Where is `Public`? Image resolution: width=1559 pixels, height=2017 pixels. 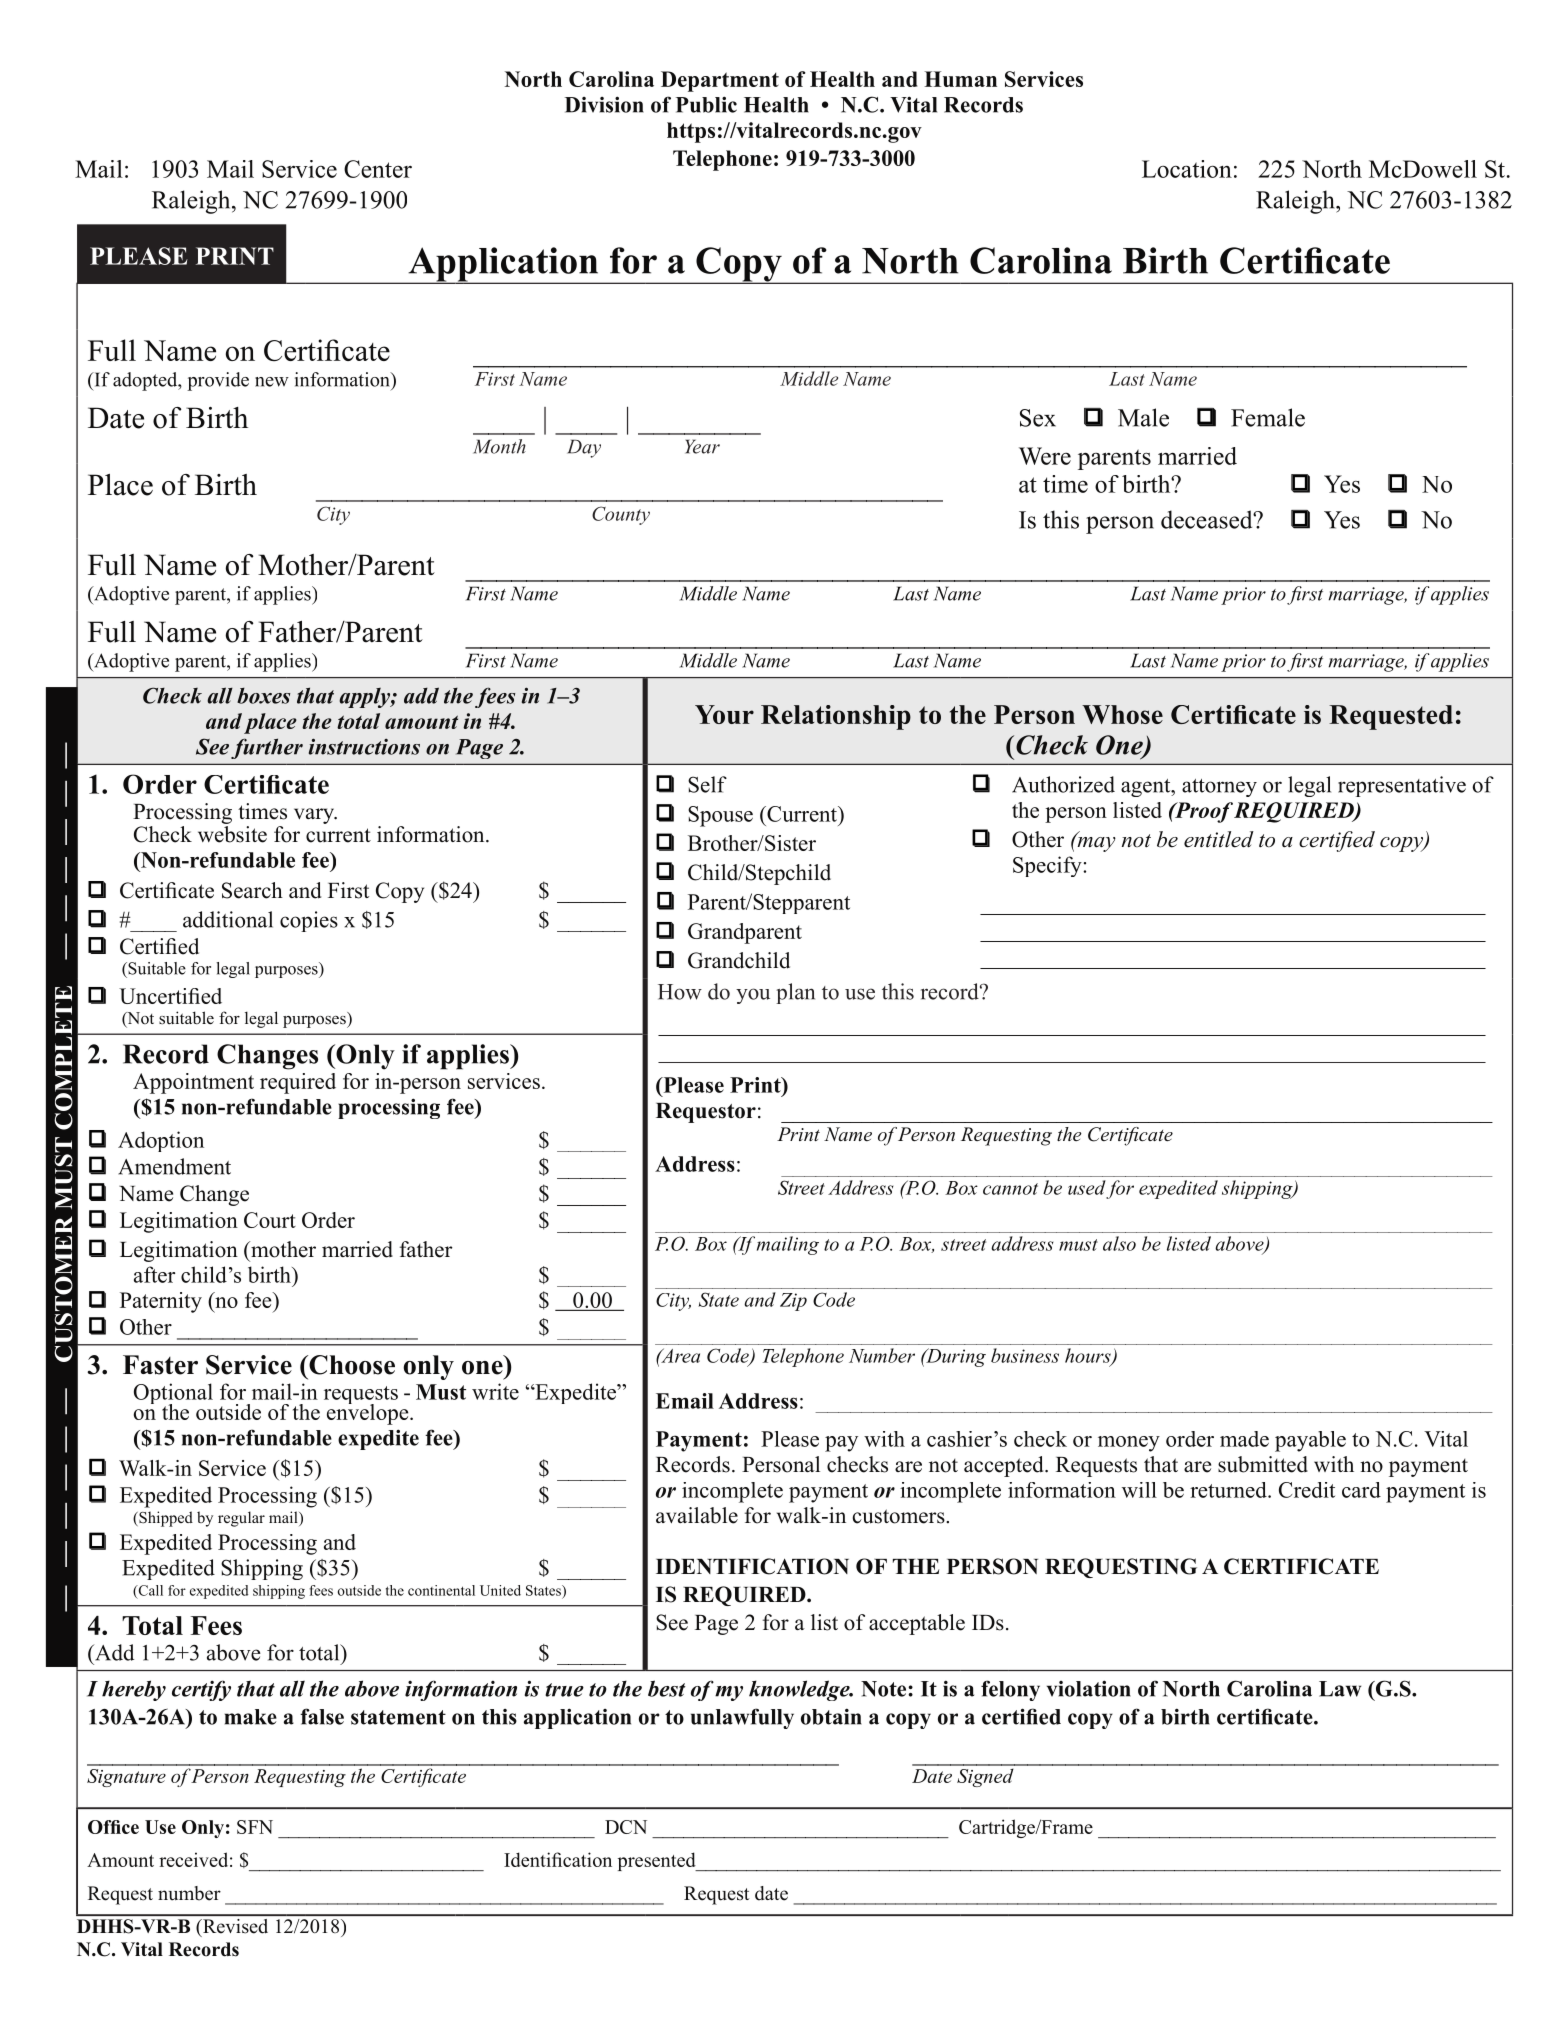
Public is located at coordinates (706, 104).
